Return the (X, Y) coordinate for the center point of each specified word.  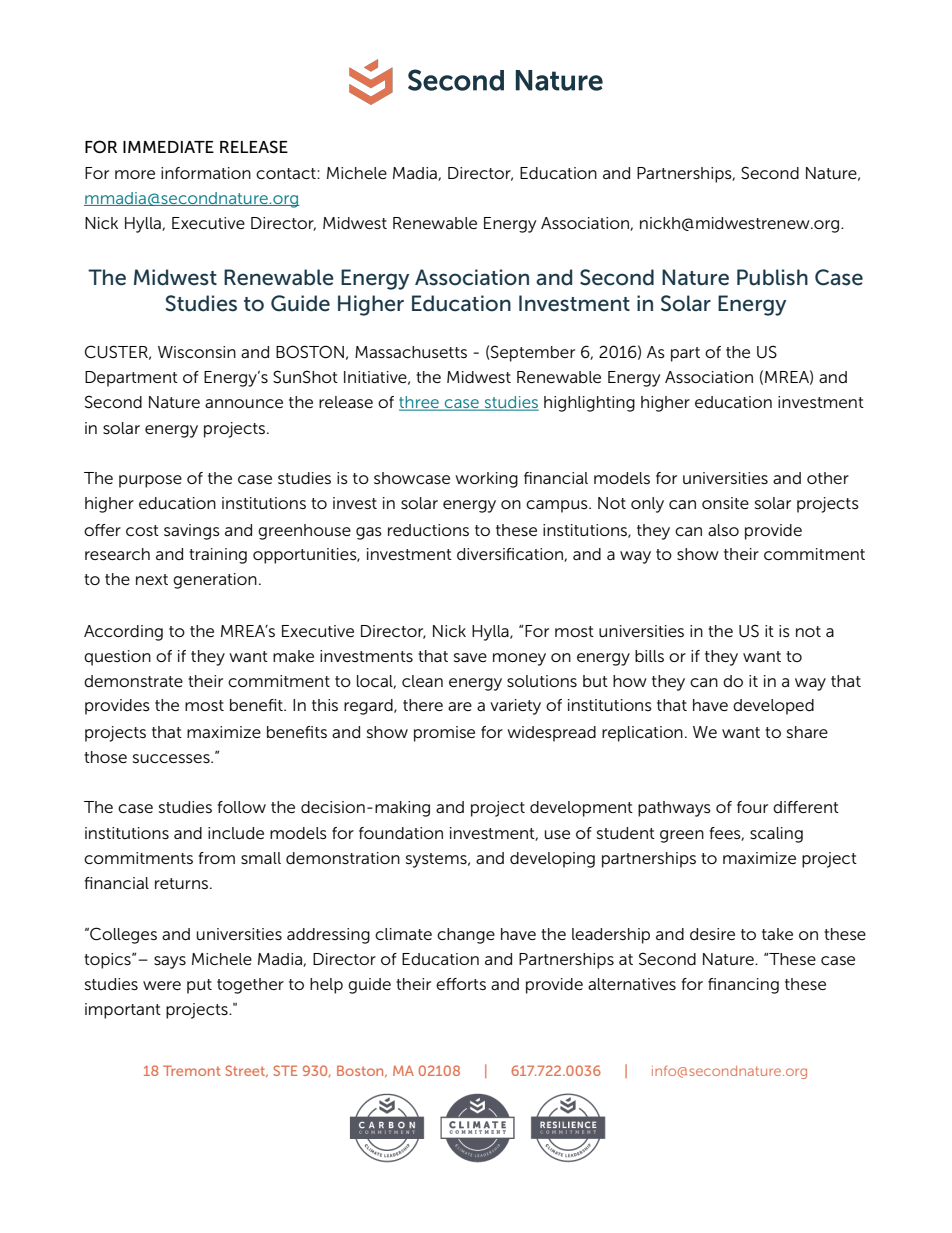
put (199, 986)
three (420, 403)
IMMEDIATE (168, 147)
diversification (511, 555)
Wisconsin (197, 352)
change (466, 936)
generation (215, 581)
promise (444, 734)
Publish (772, 277)
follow (242, 807)
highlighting (589, 404)
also (723, 530)
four (752, 807)
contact (287, 173)
